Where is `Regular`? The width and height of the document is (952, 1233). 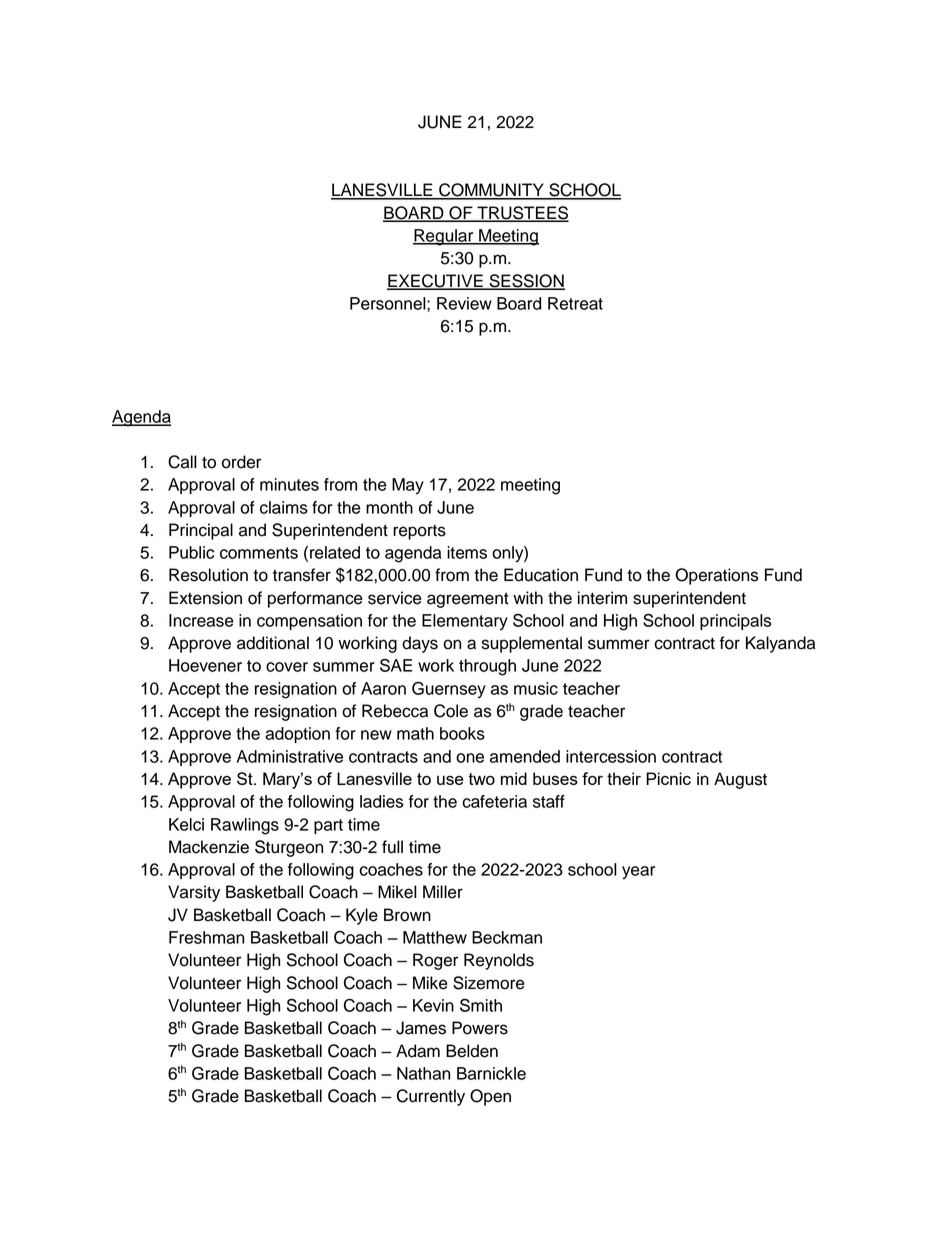
Regular is located at coordinates (444, 237).
